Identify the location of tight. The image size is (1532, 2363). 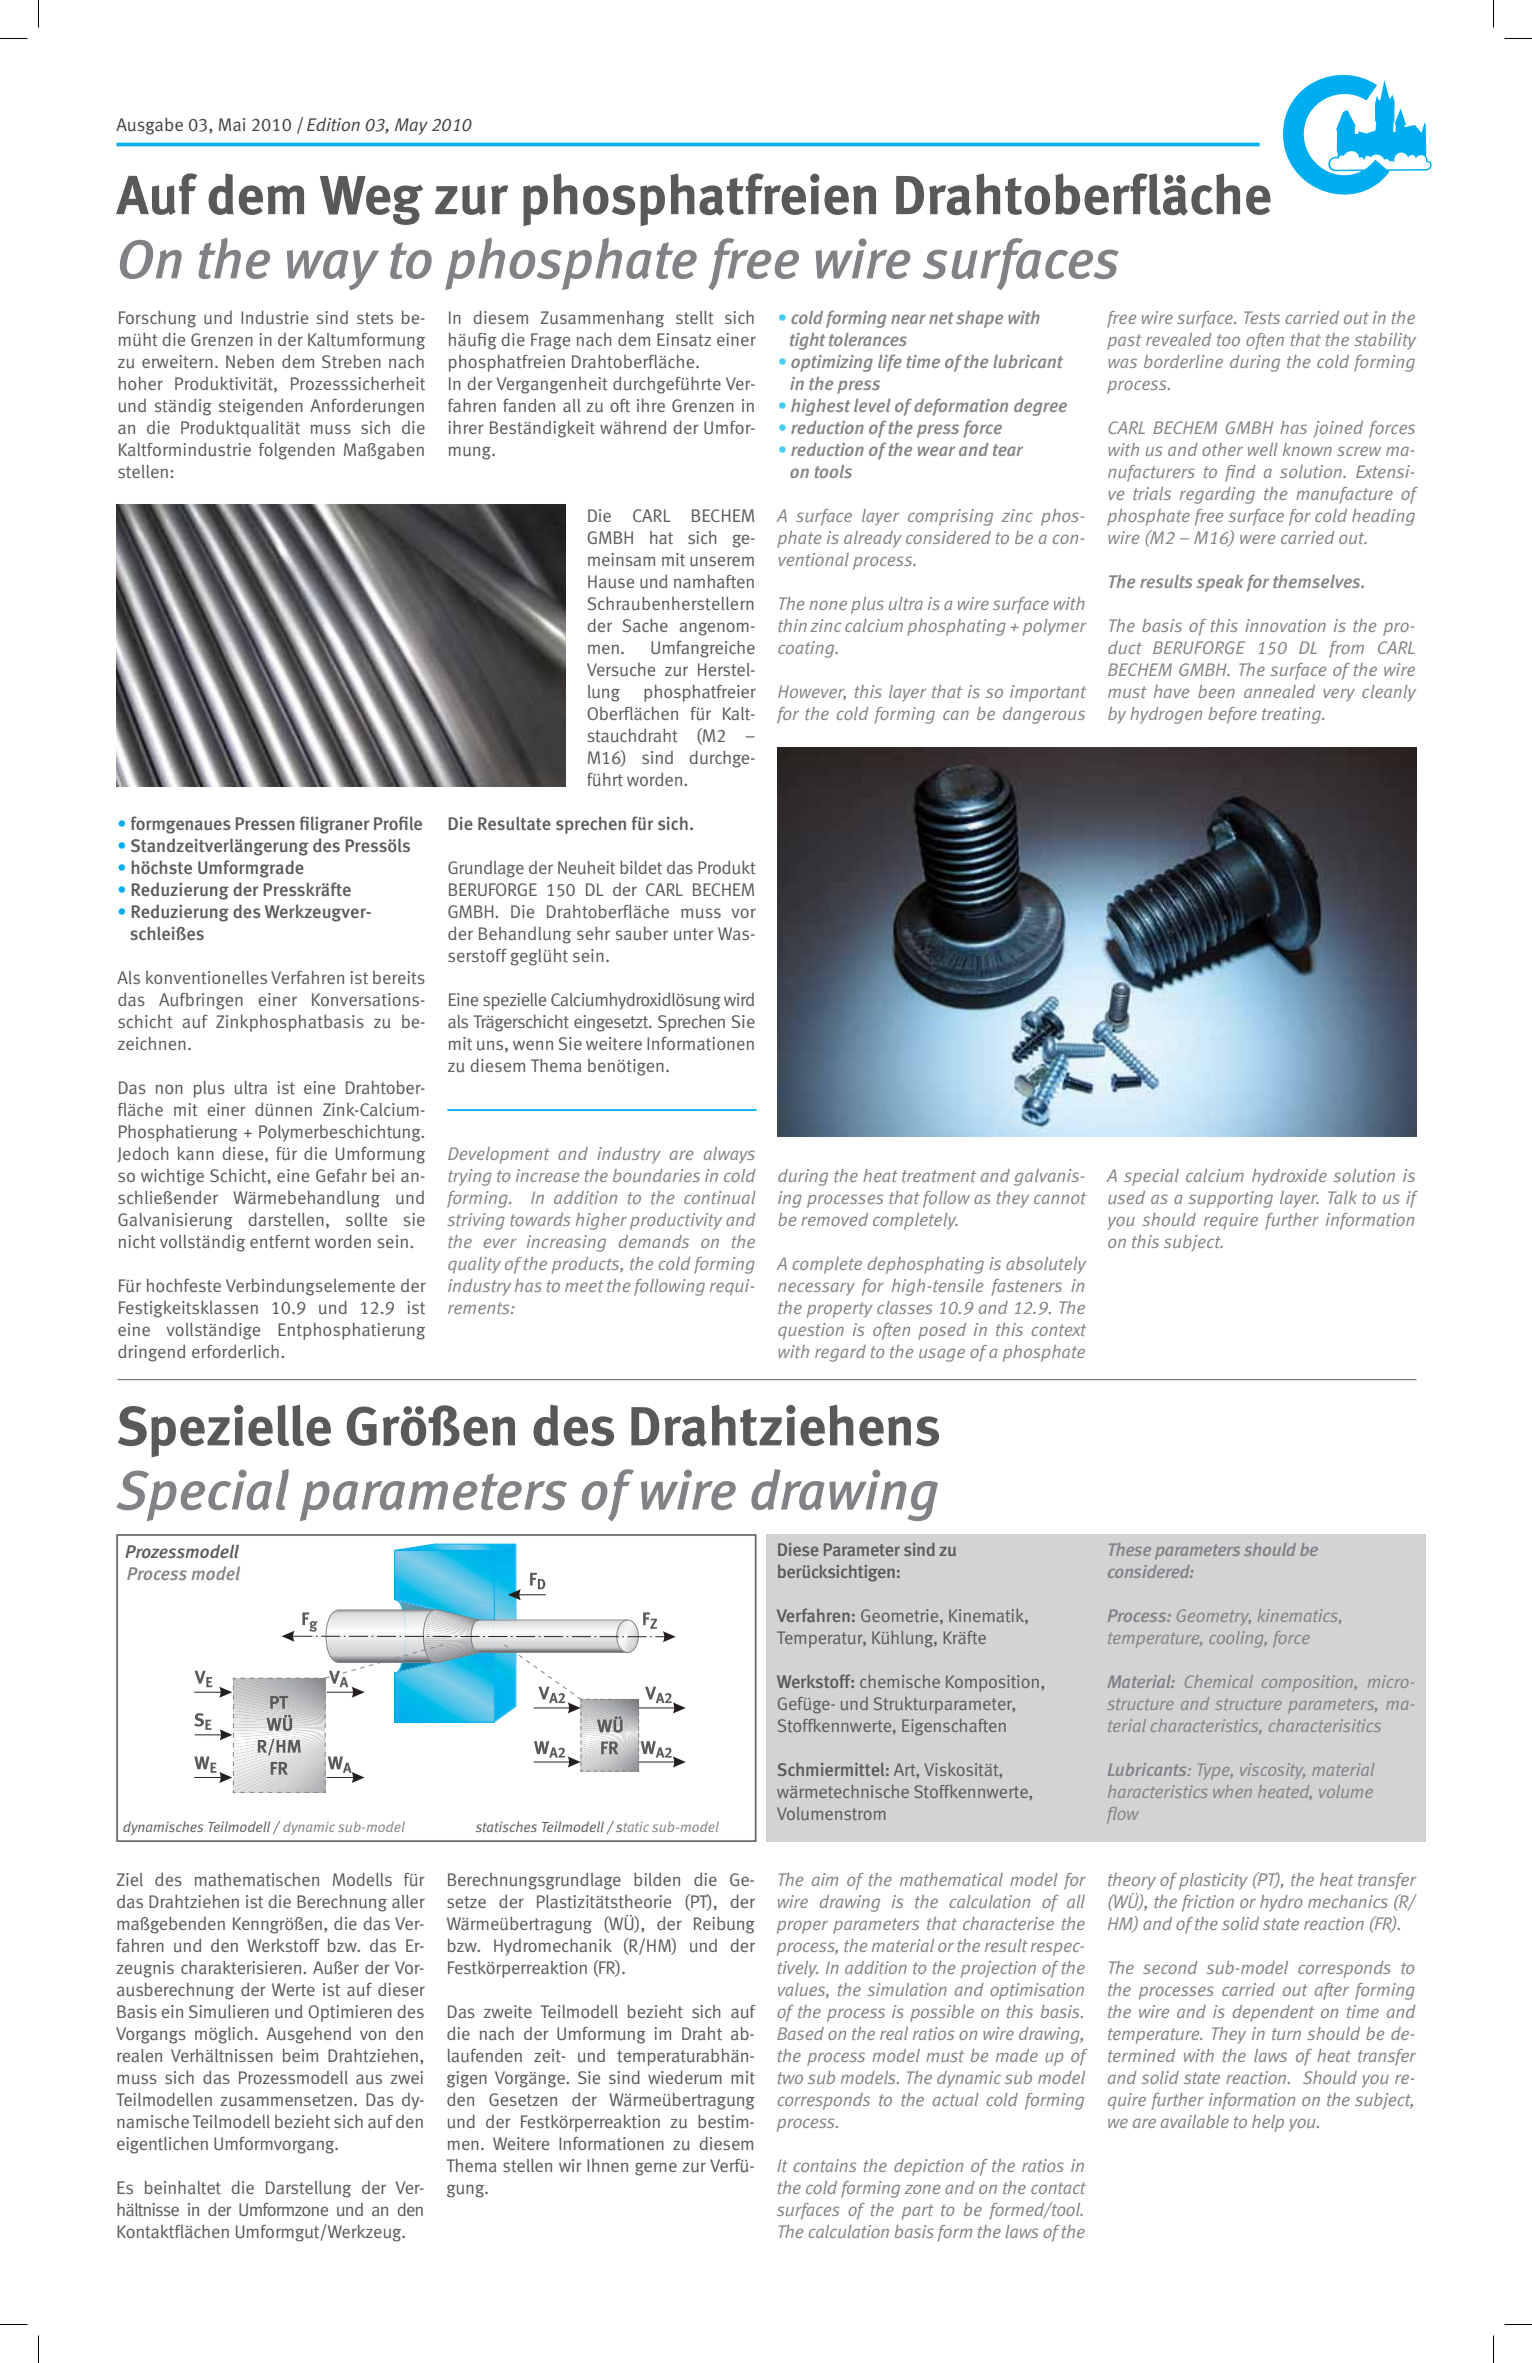
(808, 341).
